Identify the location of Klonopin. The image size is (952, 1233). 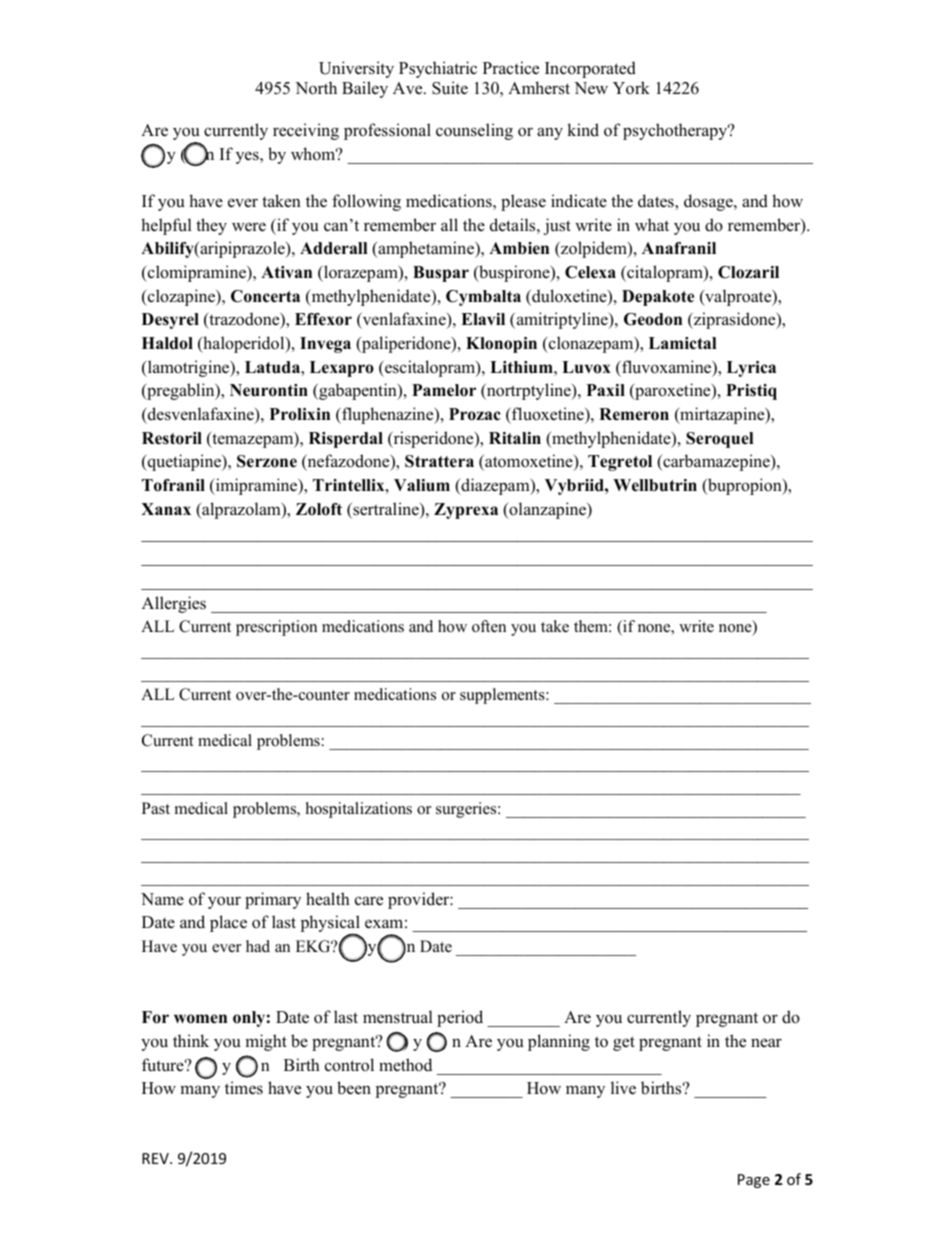
(501, 345).
